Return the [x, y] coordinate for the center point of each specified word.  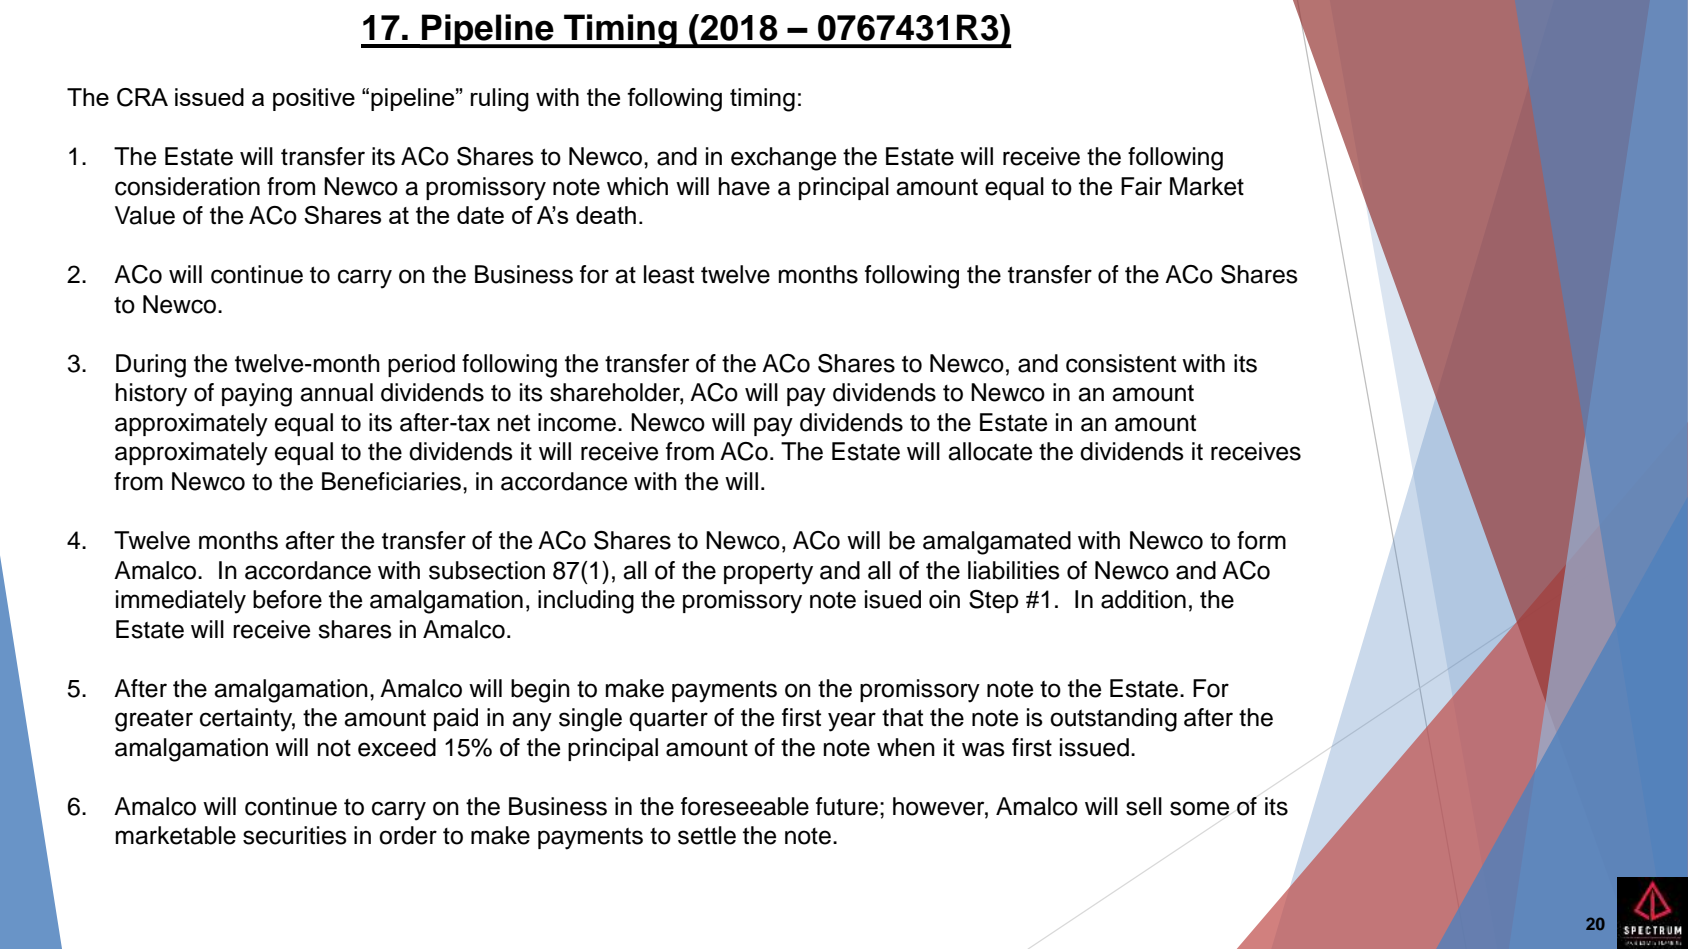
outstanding [1113, 720]
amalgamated [997, 543]
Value [145, 215]
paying [257, 395]
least [669, 274]
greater [154, 721]
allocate [990, 451]
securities [295, 835]
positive [314, 99]
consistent [1121, 363]
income [577, 422]
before [287, 599]
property [768, 574]
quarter [668, 720]
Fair [1141, 186]
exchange [783, 159]
